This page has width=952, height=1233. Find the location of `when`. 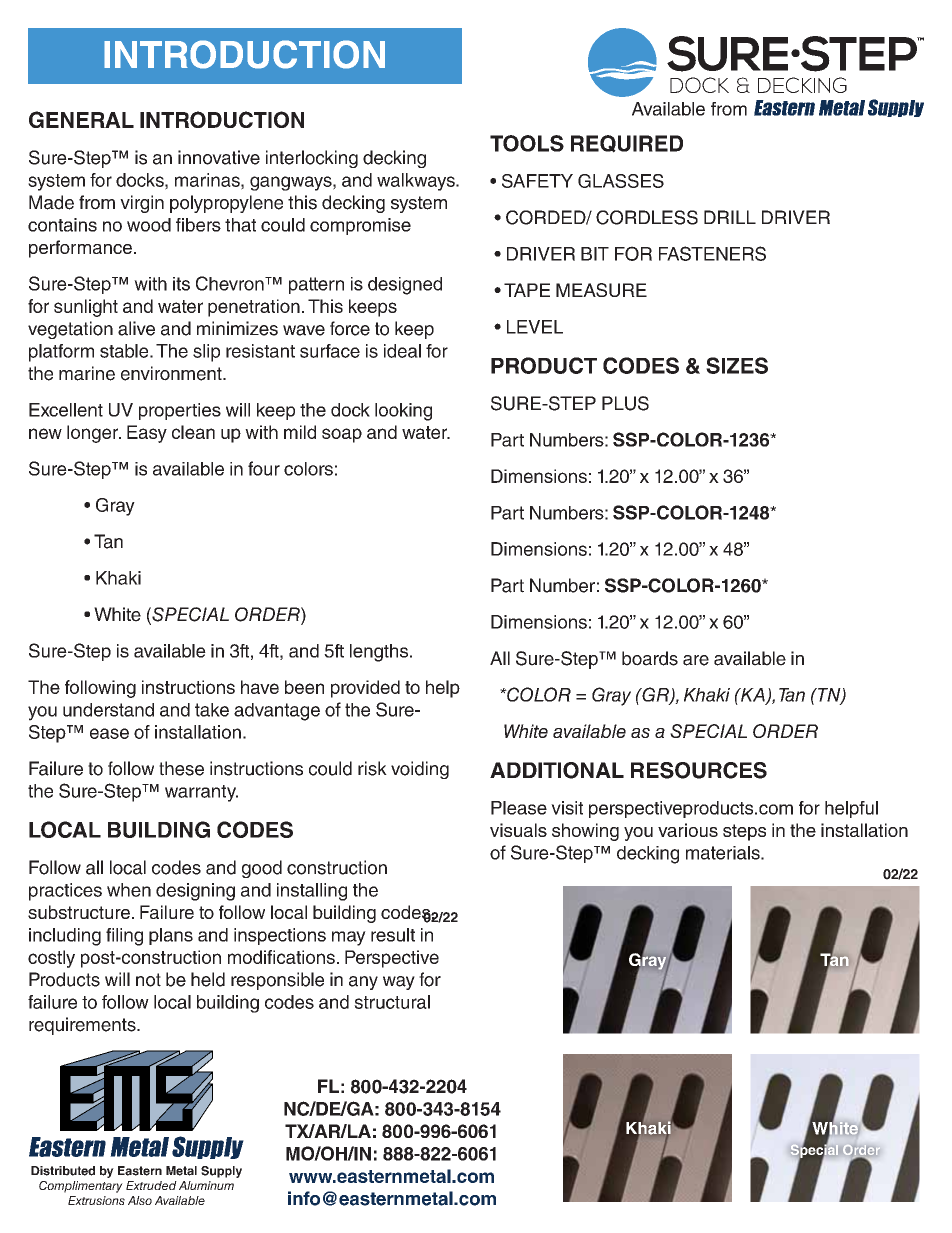

when is located at coordinates (129, 890).
